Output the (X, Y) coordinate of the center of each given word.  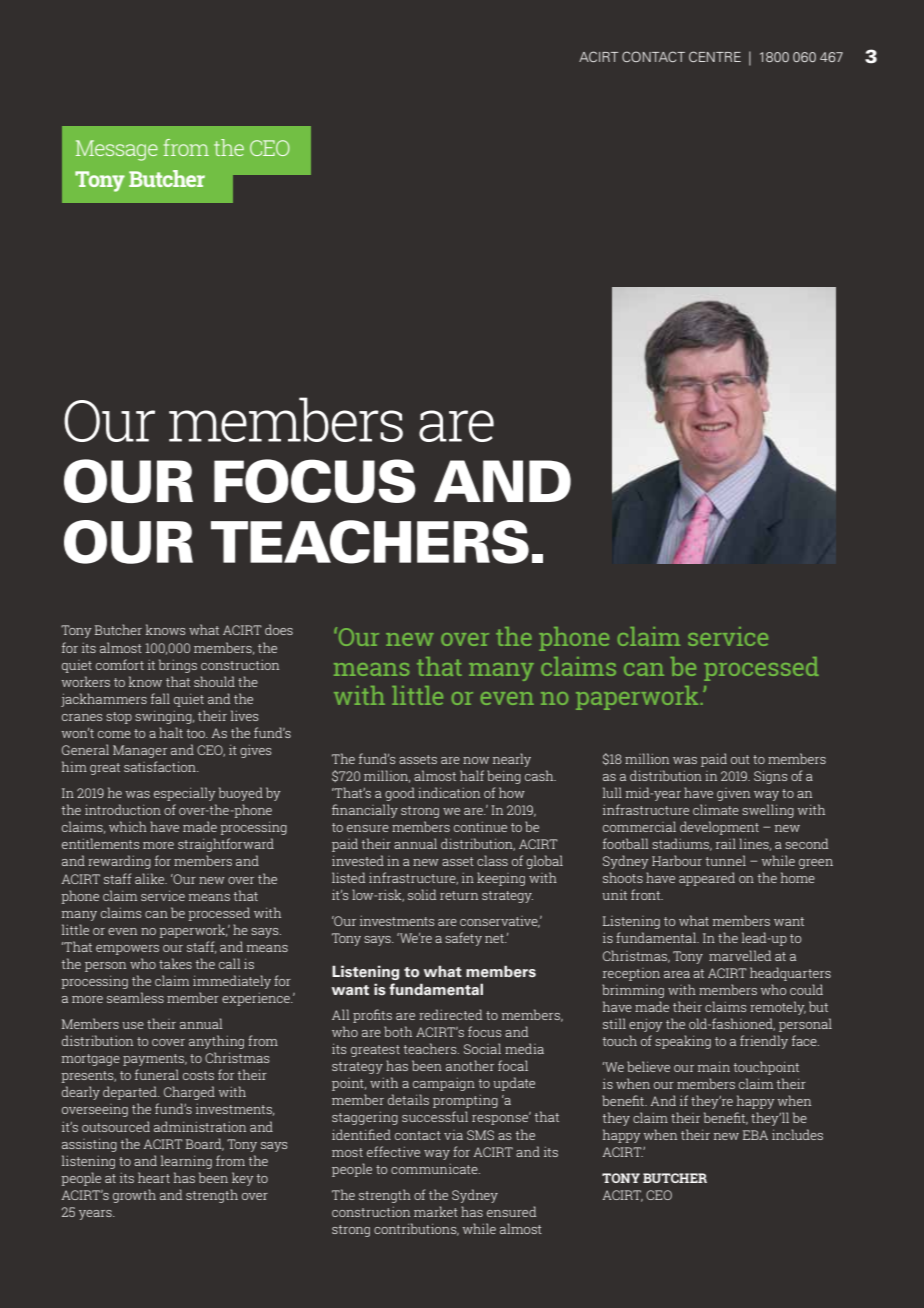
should (214, 681)
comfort (120, 664)
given (733, 794)
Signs (770, 777)
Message (117, 150)
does (279, 629)
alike (151, 878)
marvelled (740, 955)
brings (178, 666)
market (436, 1211)
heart (154, 1177)
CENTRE (715, 56)
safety (463, 939)
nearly (512, 760)
